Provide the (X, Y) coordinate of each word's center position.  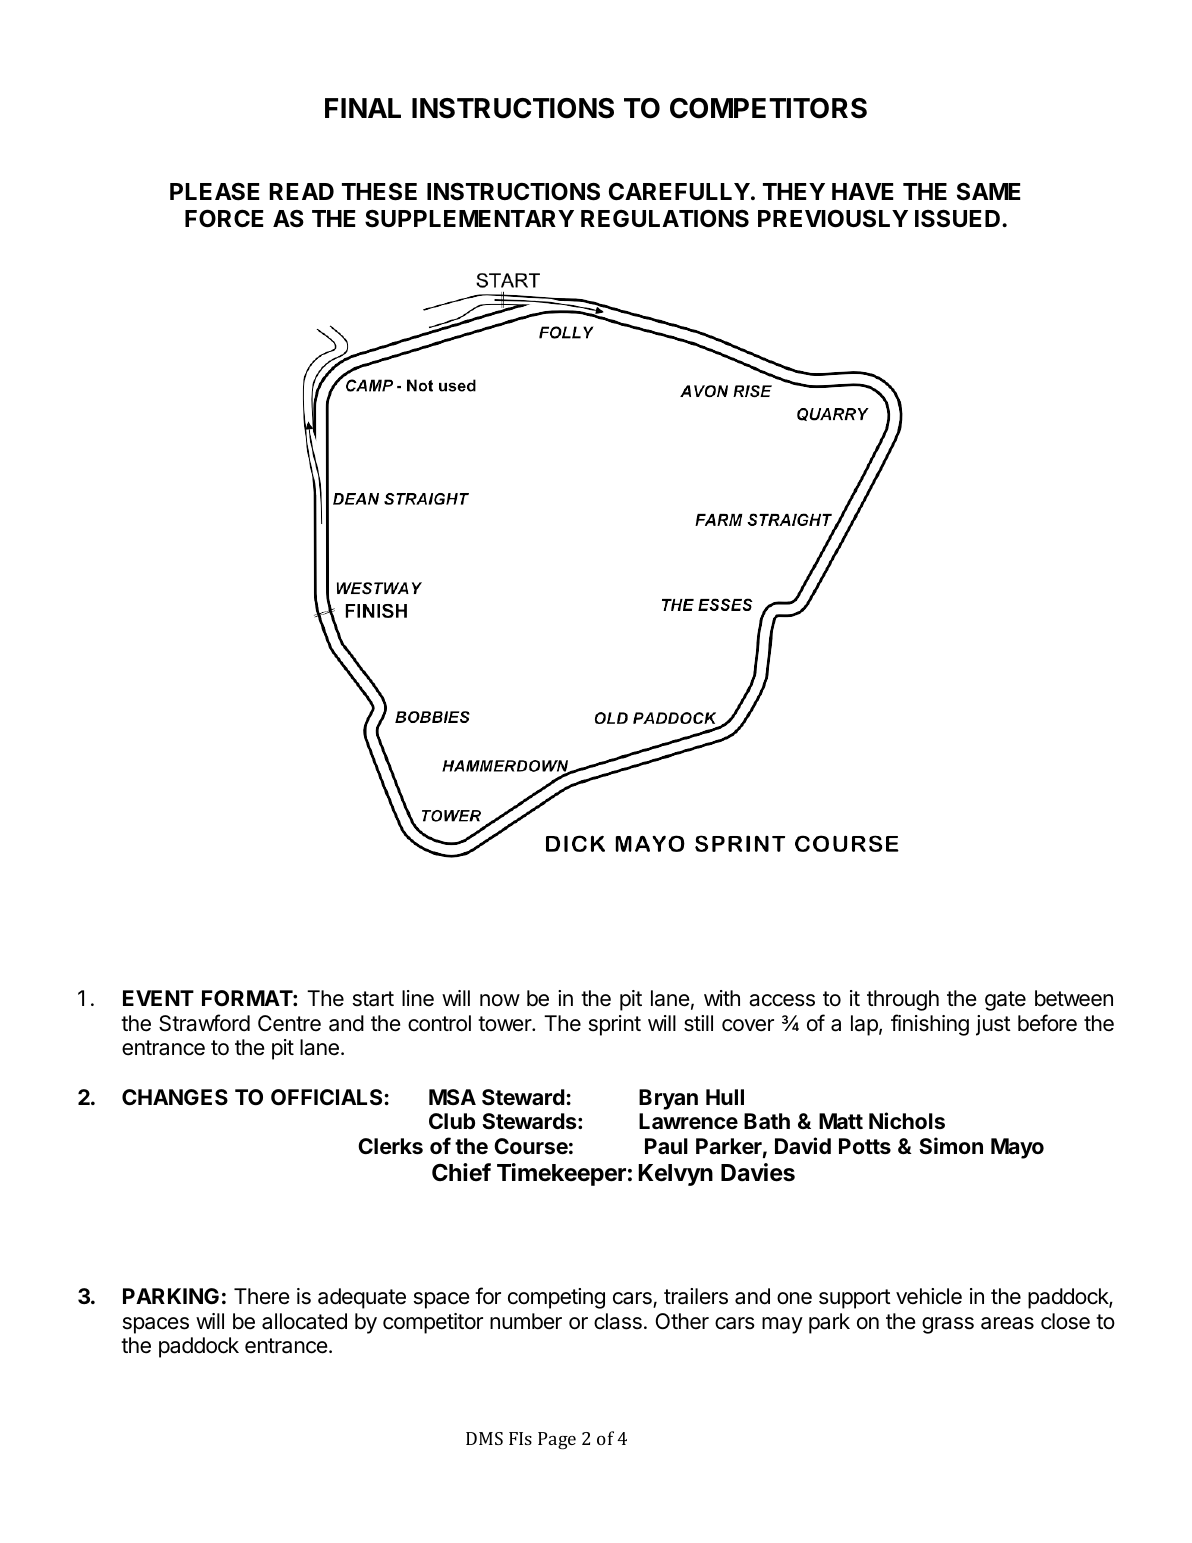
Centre (289, 1023)
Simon (951, 1145)
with (722, 998)
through (903, 1000)
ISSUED (959, 218)
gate (1005, 1001)
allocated (304, 1321)
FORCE (224, 218)
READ (301, 191)
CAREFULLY (679, 191)
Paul (666, 1146)
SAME (988, 191)
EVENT (158, 998)
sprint (615, 1025)
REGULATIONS (665, 218)
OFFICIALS (326, 1097)
